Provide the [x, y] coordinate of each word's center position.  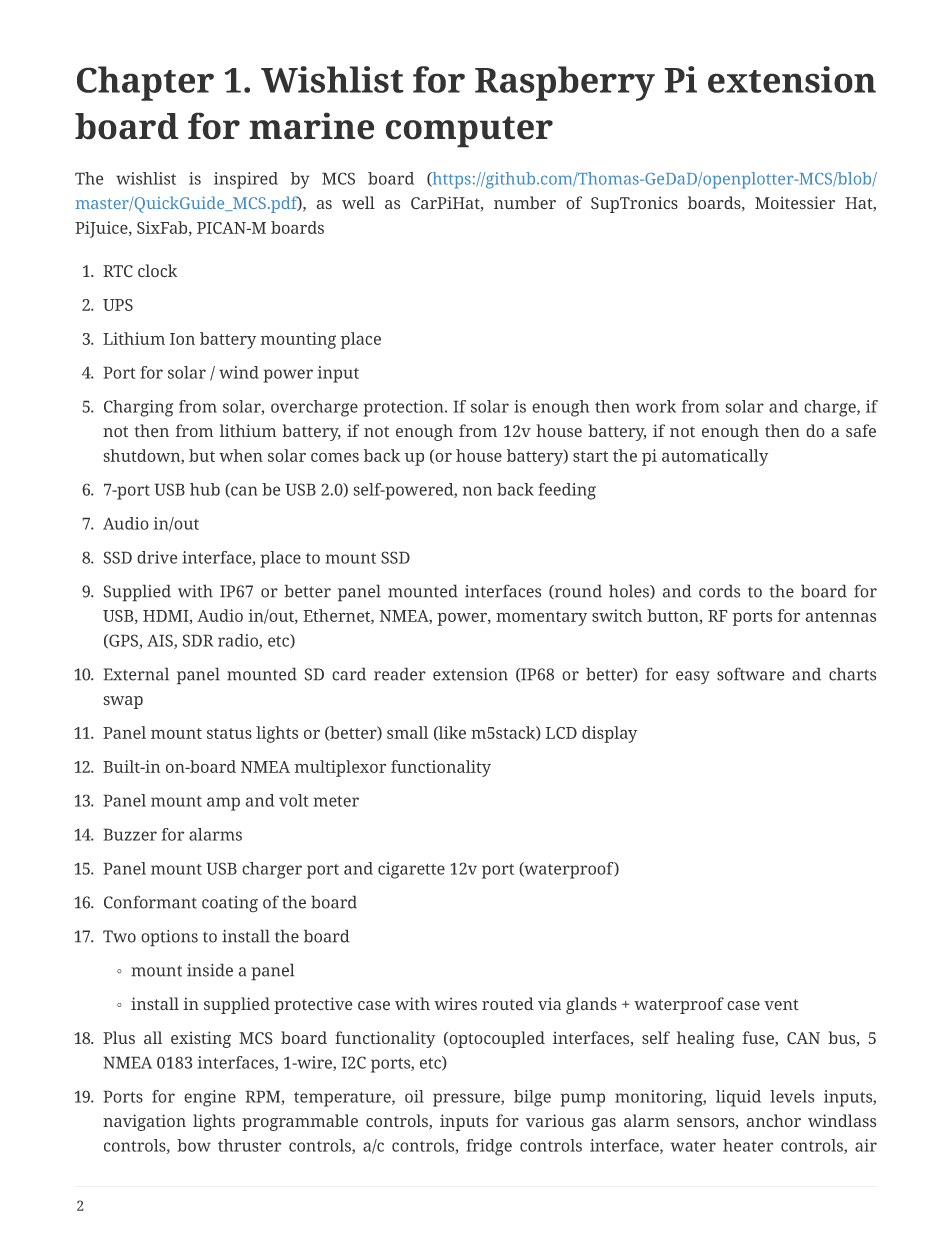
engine [210, 1098]
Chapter [145, 83]
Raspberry [565, 83]
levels [792, 1096]
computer [469, 132]
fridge [489, 1147]
